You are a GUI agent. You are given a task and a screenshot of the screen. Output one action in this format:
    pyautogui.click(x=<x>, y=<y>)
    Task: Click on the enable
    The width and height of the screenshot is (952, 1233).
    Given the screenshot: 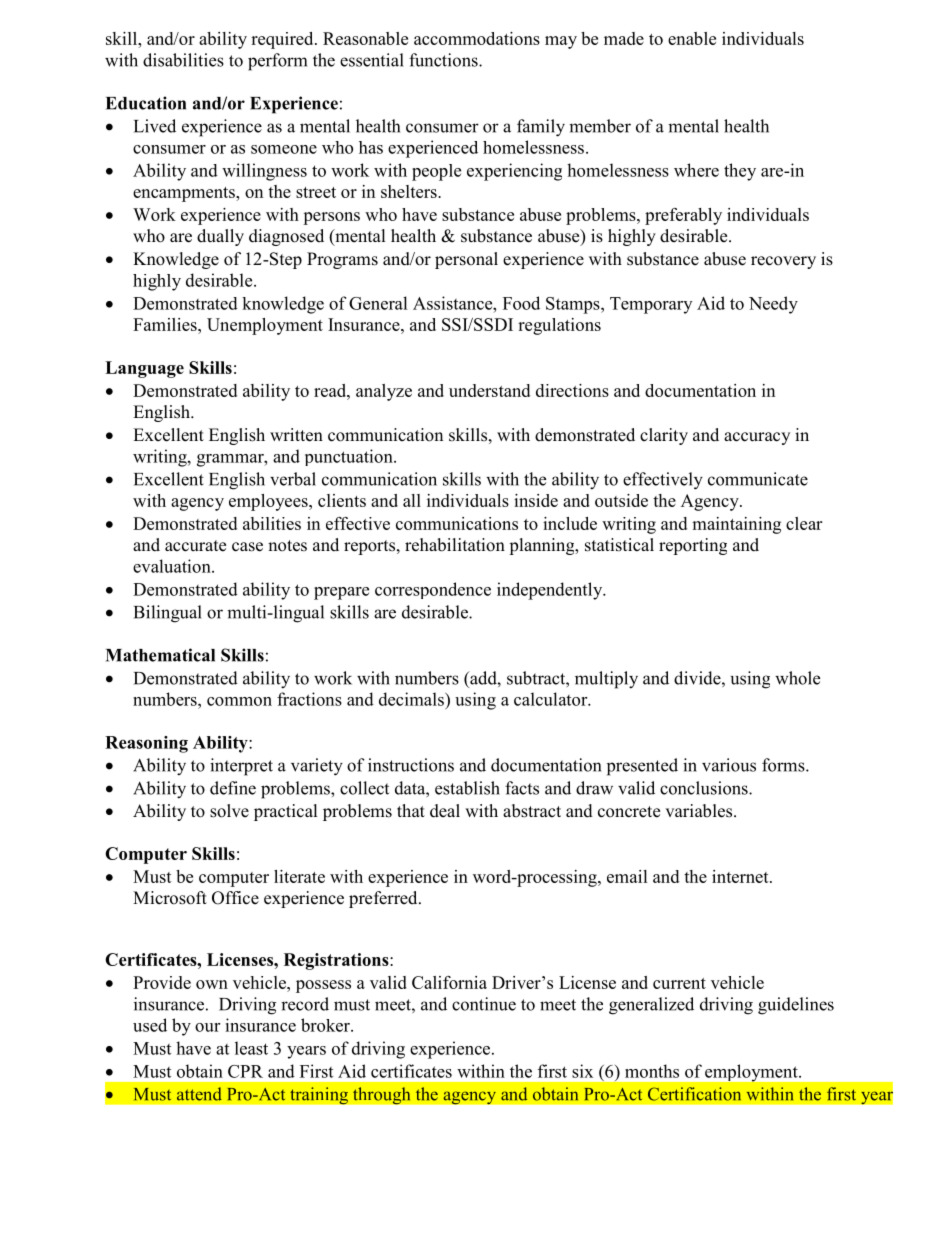 What is the action you would take?
    pyautogui.click(x=692, y=38)
